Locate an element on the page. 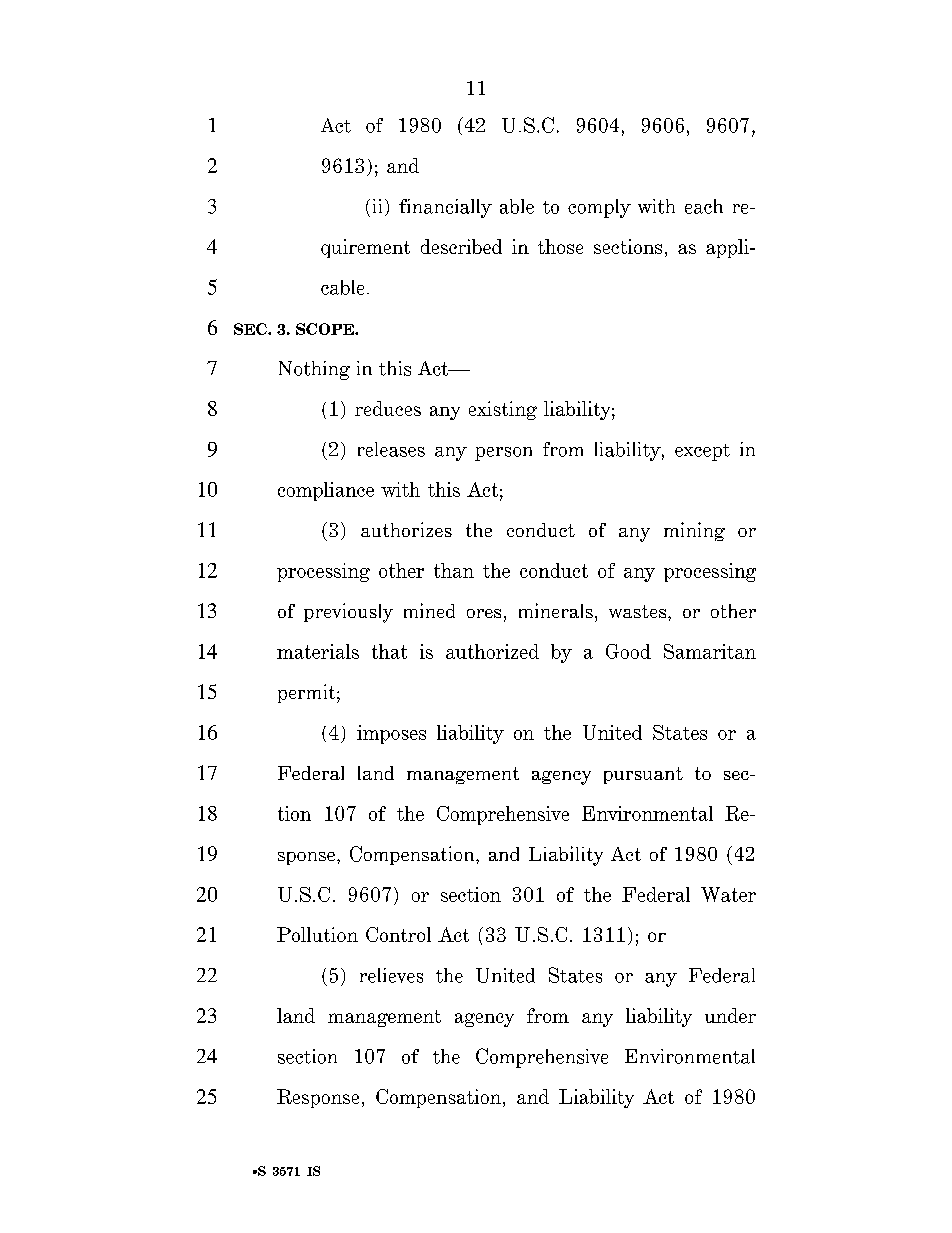 The height and width of the image is (1233, 952). relieves is located at coordinates (391, 975).
